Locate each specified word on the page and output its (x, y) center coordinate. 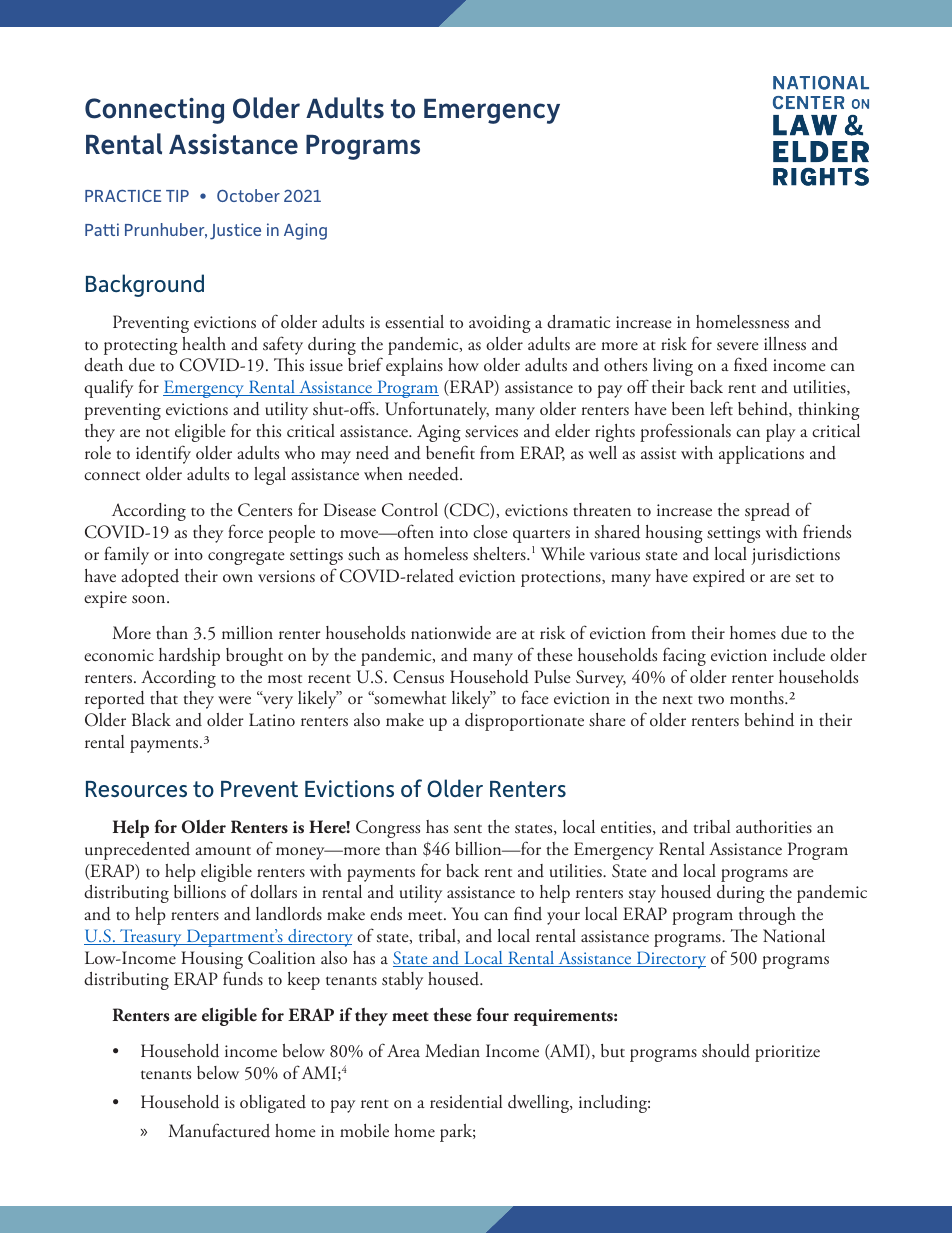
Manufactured (219, 1130)
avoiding (500, 324)
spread (767, 512)
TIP (177, 196)
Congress (388, 829)
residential (466, 1102)
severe (738, 346)
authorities (774, 827)
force (245, 531)
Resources (136, 789)
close (490, 531)
